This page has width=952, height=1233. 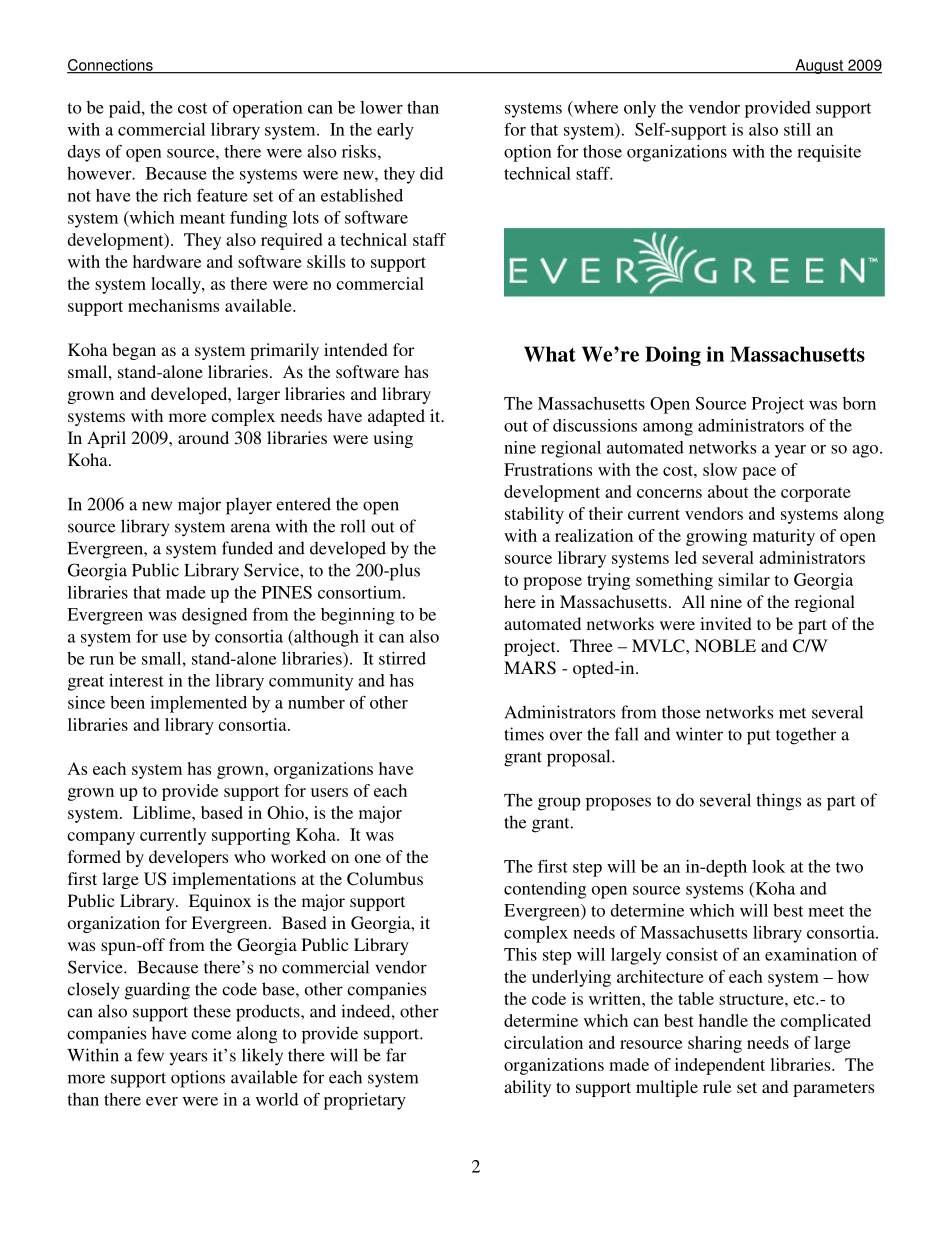 What do you see at coordinates (744, 579) in the page?
I see `similar` at bounding box center [744, 579].
